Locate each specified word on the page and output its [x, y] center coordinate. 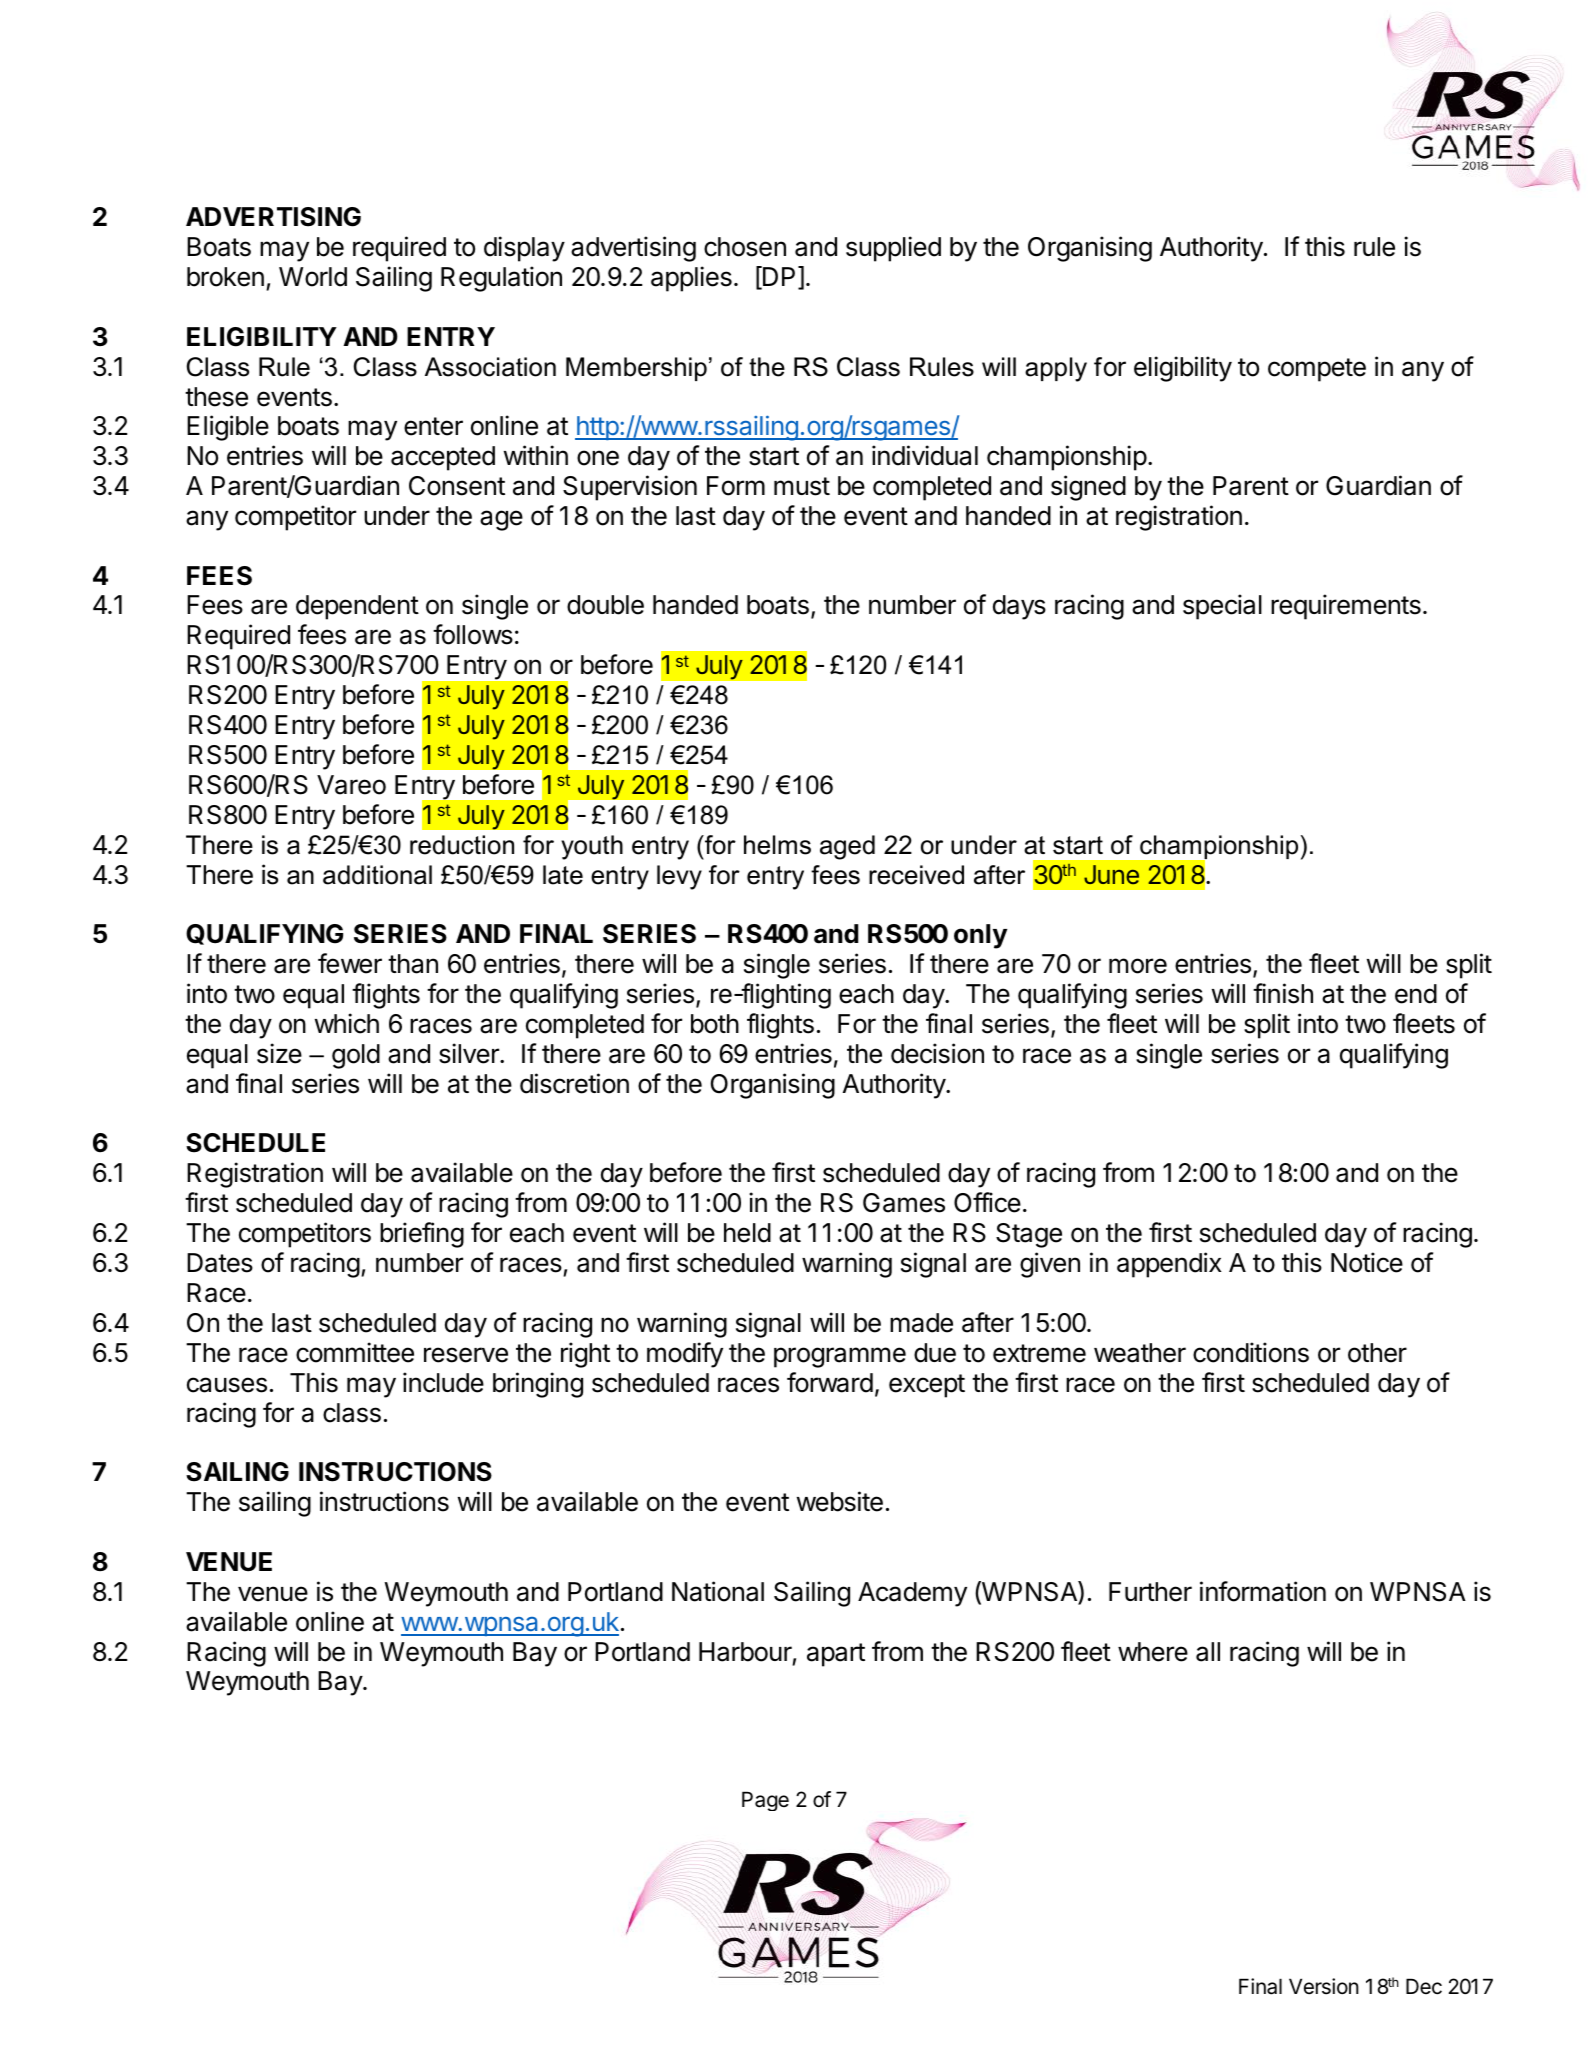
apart [836, 1655]
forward [830, 1382]
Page [765, 1801]
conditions [1251, 1352]
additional [377, 875]
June [1111, 874]
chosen [745, 247]
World [313, 277]
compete [1317, 370]
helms [777, 845]
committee [355, 1352]
